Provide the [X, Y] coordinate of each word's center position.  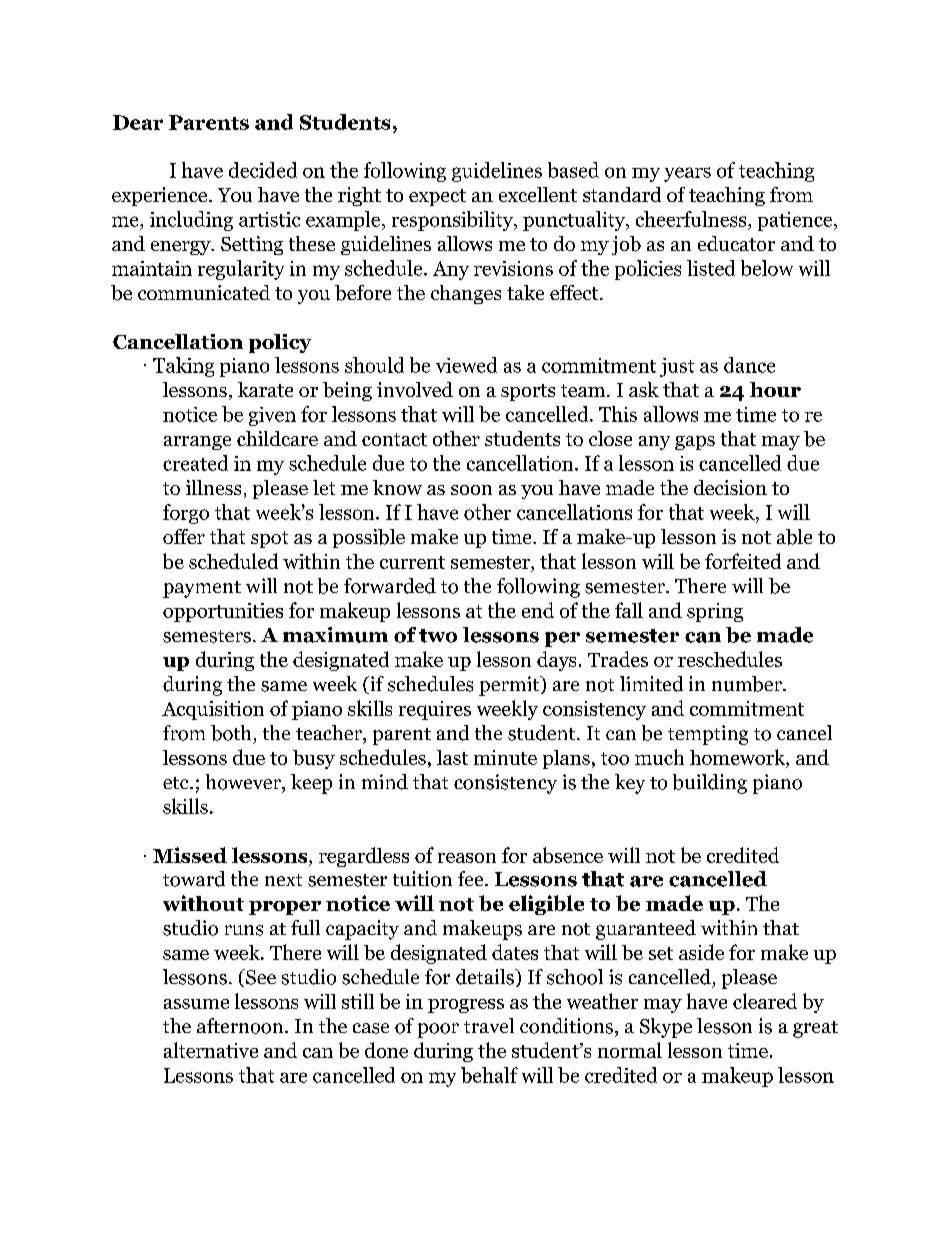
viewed [466, 365]
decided [263, 170]
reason [467, 858]
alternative [211, 1050]
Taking [183, 367]
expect [437, 197]
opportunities [223, 612]
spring [715, 612]
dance [749, 365]
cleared [765, 1001]
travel [489, 1025]
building [710, 784]
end [538, 610]
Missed [190, 855]
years [687, 174]
